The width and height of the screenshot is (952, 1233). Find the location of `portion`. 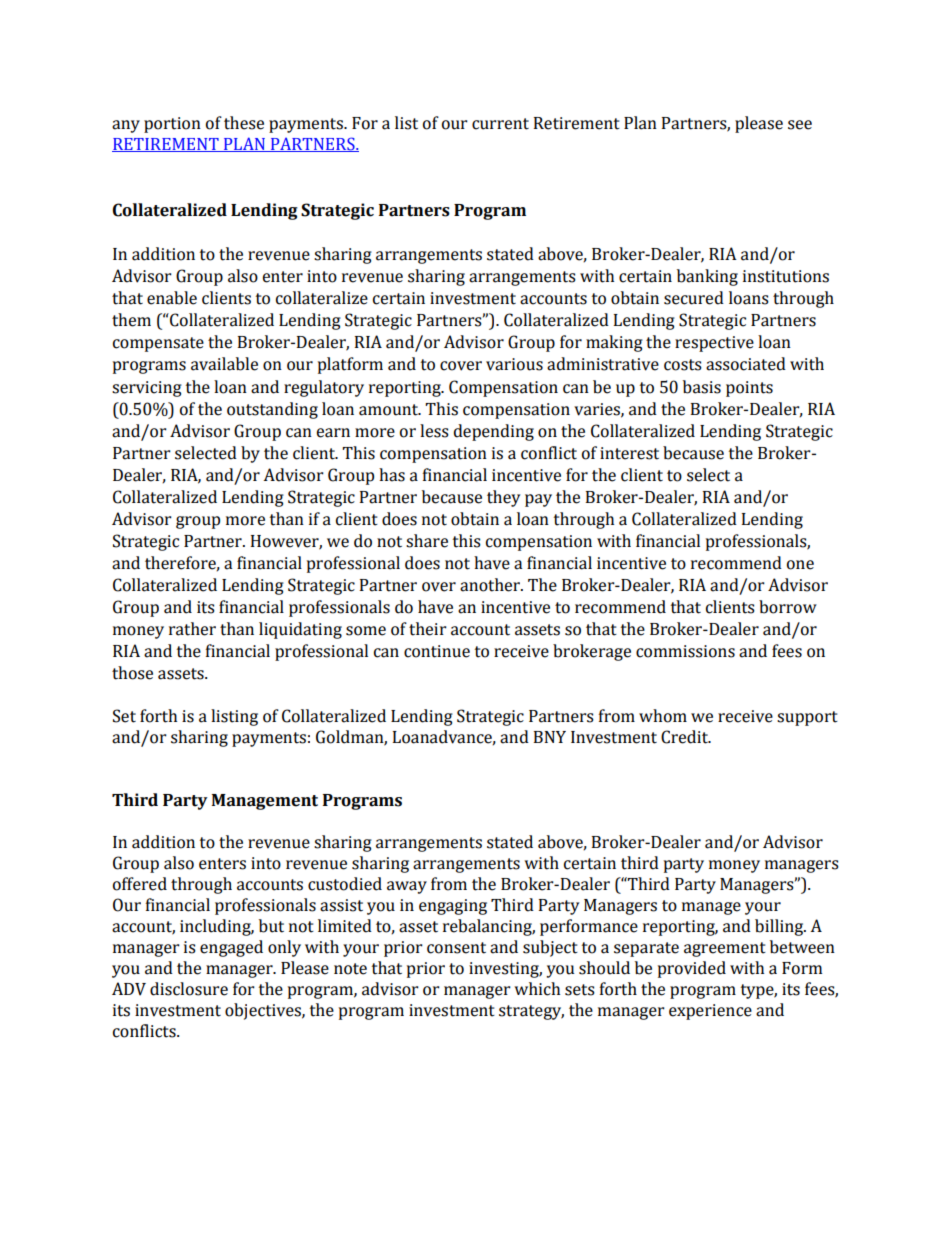

portion is located at coordinates (172, 125).
